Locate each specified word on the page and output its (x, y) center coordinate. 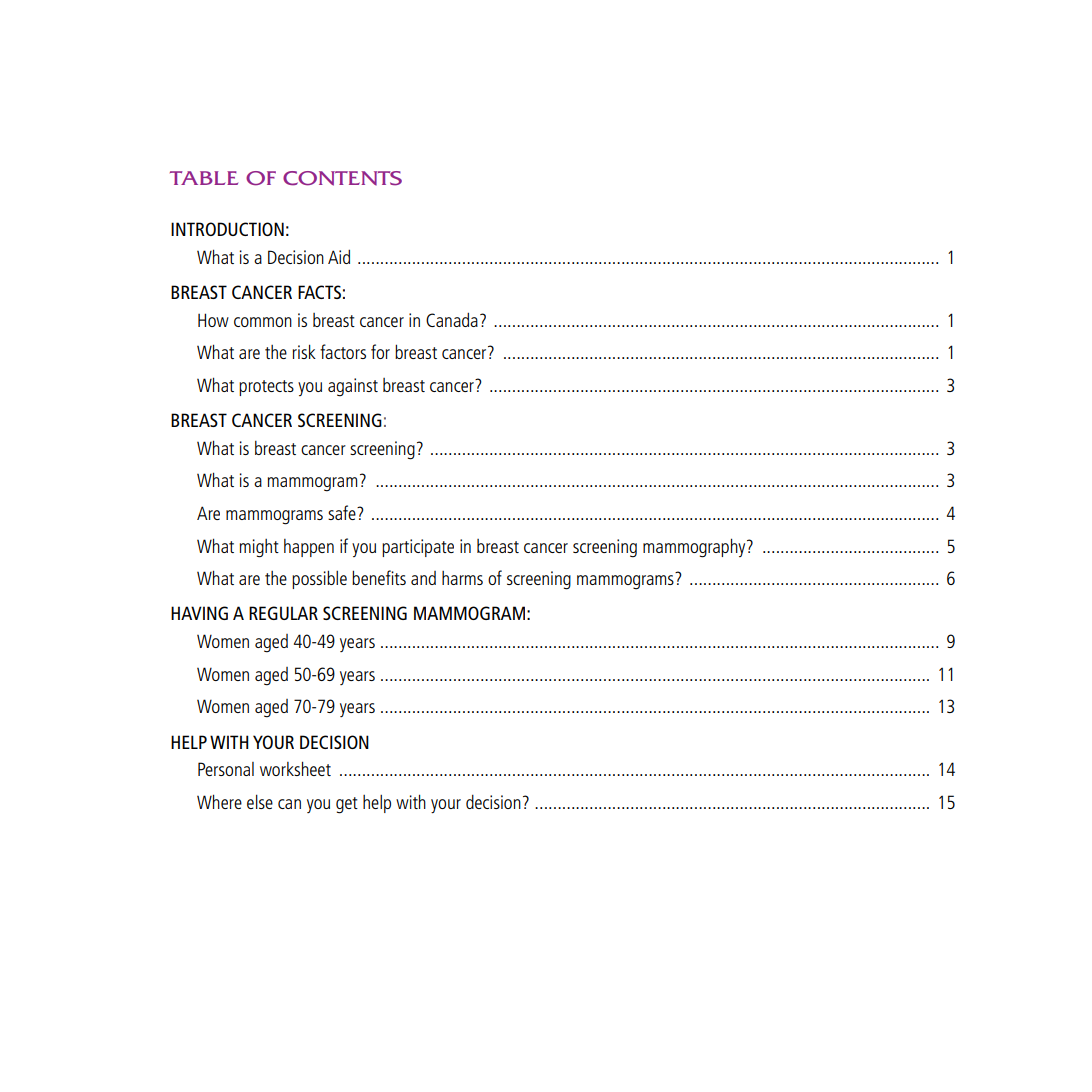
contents (342, 178)
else (260, 801)
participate (418, 548)
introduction (227, 229)
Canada (452, 319)
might (259, 548)
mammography (695, 548)
